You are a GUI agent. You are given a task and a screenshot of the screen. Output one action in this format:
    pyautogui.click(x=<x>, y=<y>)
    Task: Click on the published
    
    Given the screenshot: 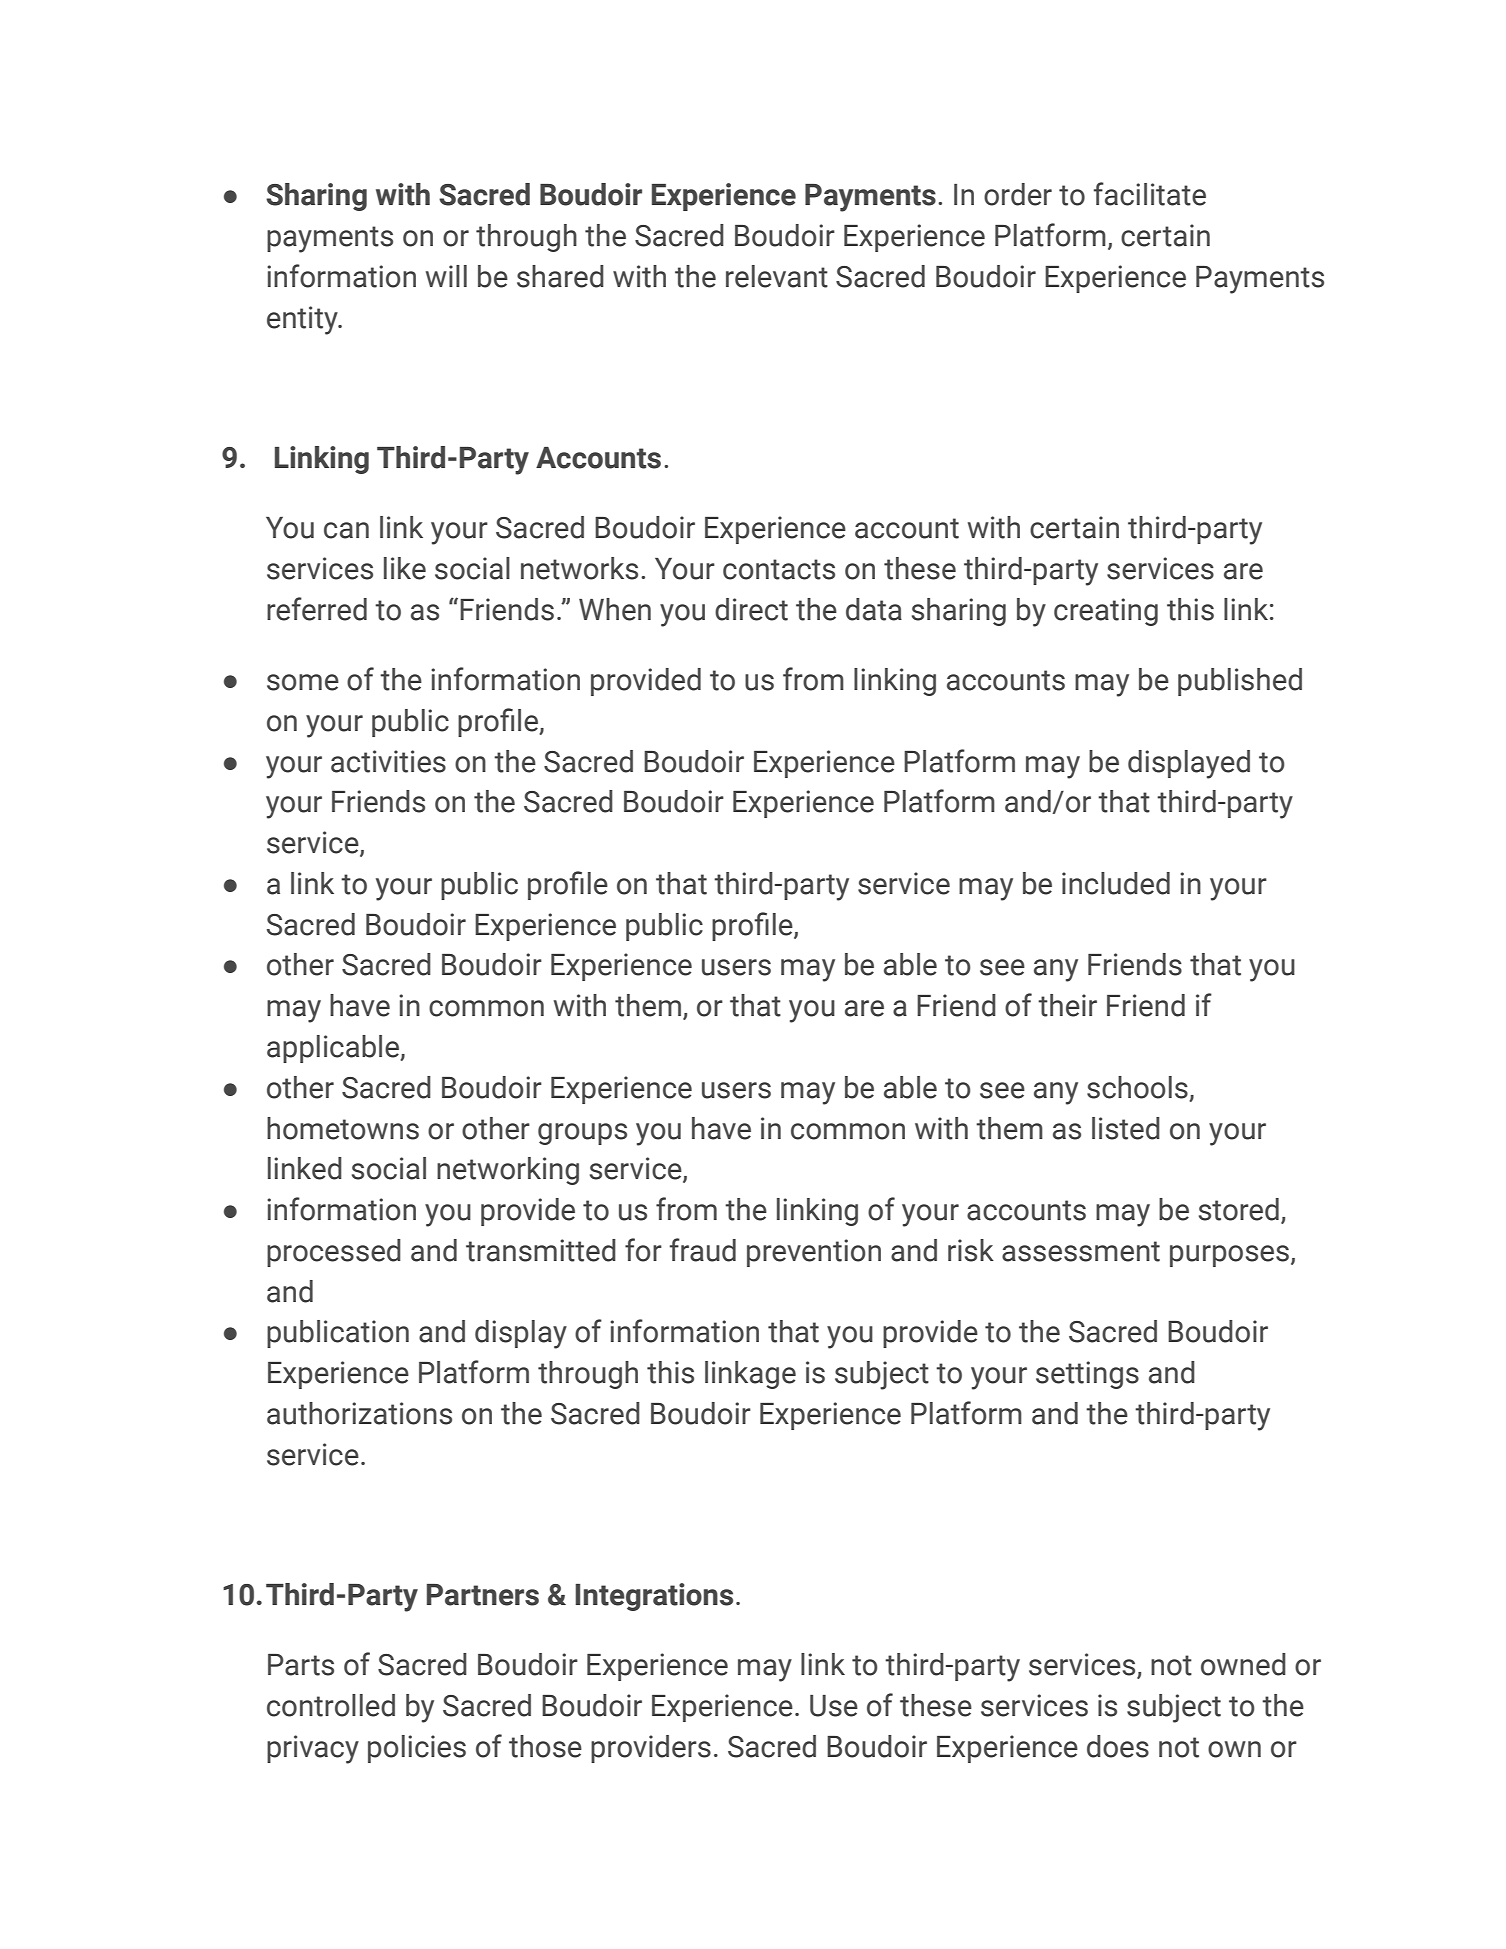 What is the action you would take?
    pyautogui.click(x=1240, y=682)
